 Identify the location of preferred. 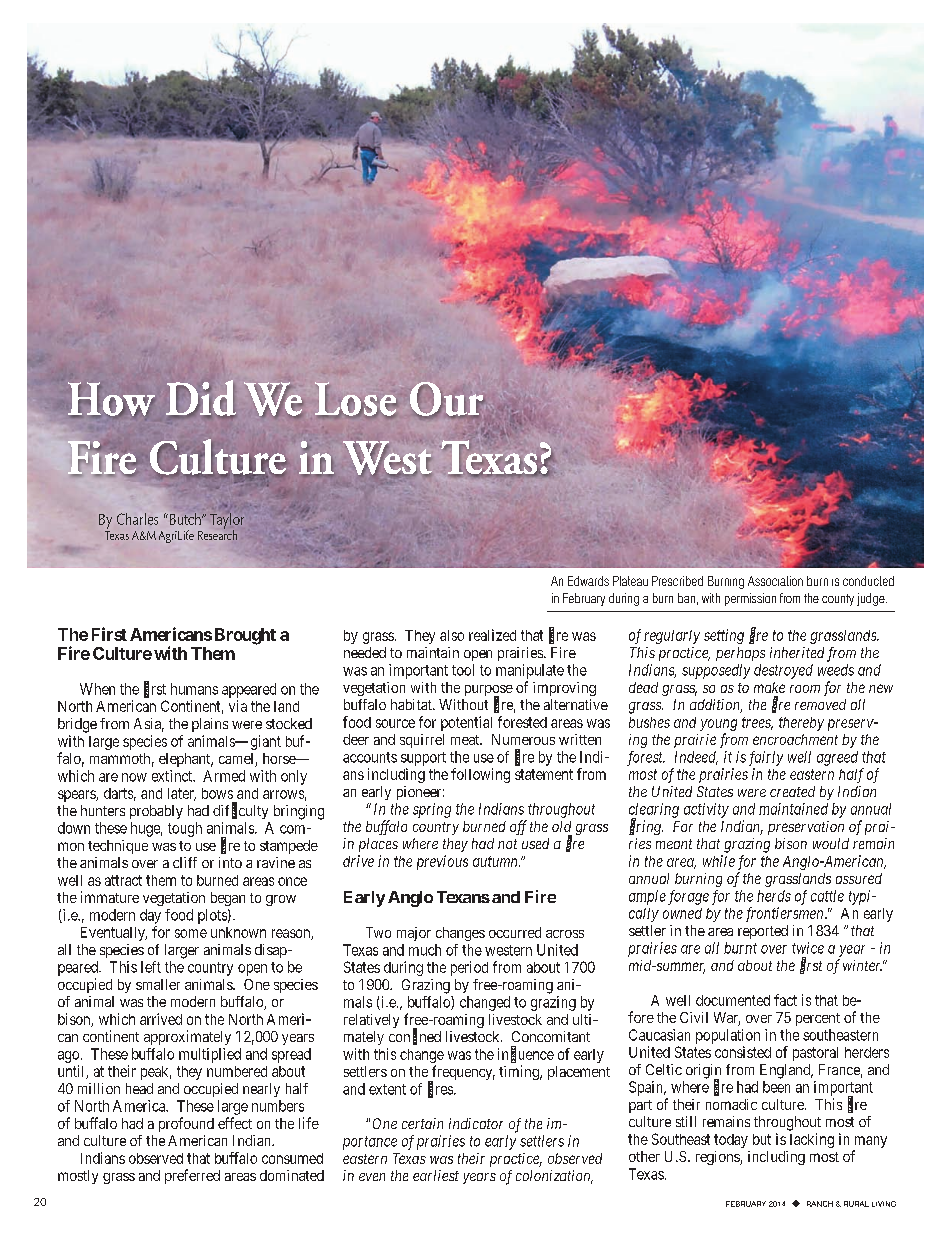
(192, 1176).
